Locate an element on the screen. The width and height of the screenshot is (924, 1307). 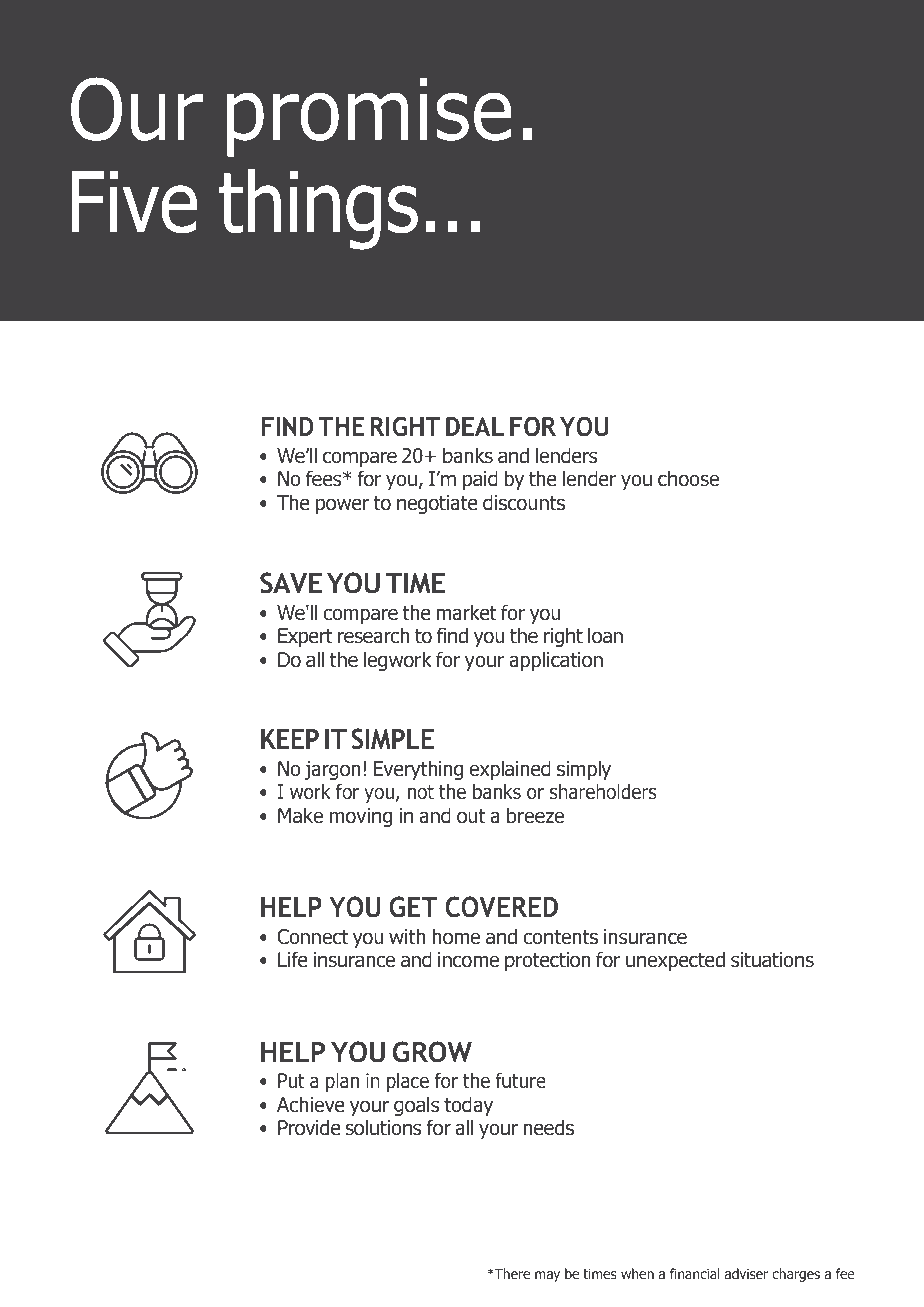
choose is located at coordinates (688, 478).
